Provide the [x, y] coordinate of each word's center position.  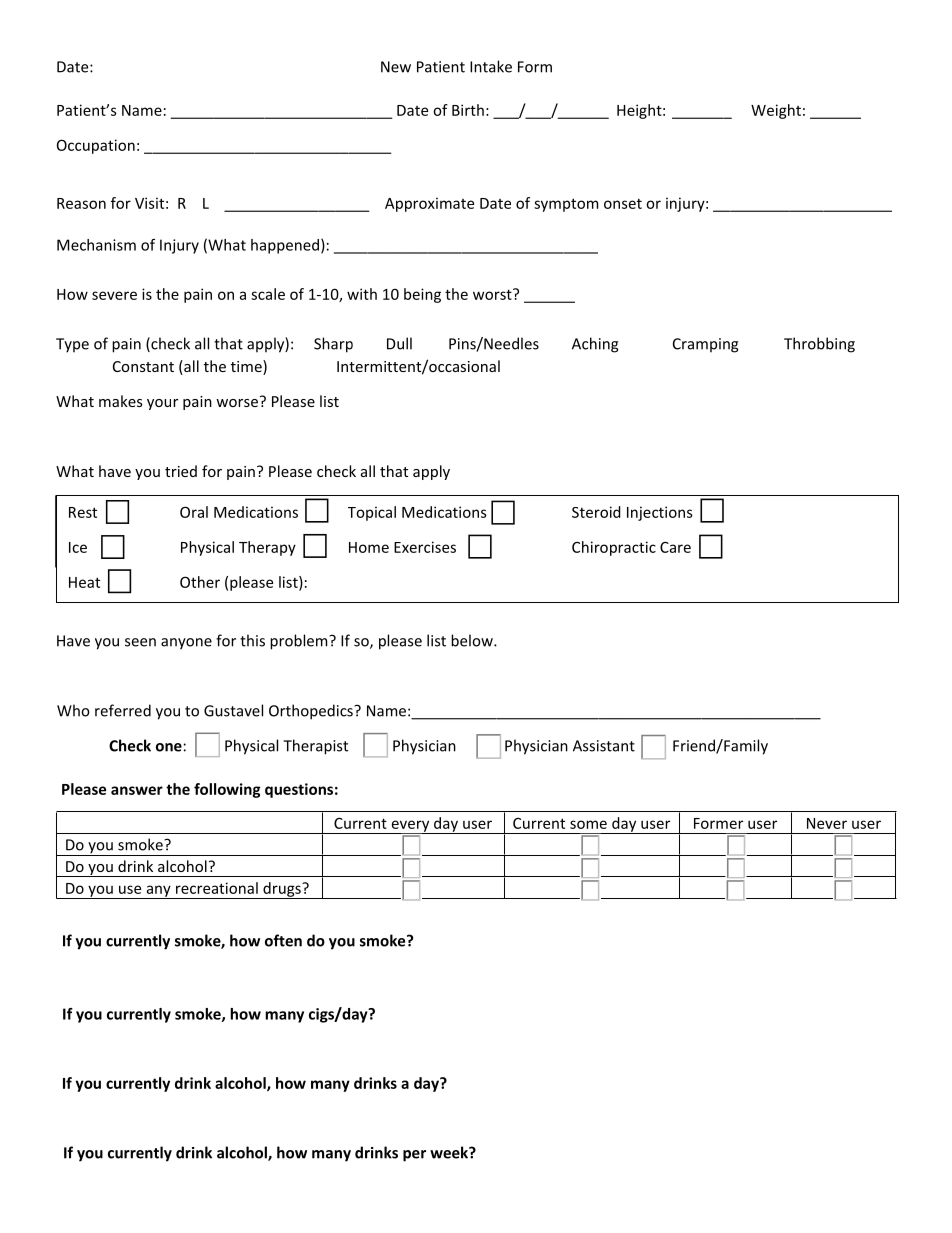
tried [181, 471]
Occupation [96, 146]
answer [137, 790]
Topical [372, 513]
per [414, 1156]
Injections [660, 513]
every [410, 827]
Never [827, 823]
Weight [776, 111]
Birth [468, 110]
